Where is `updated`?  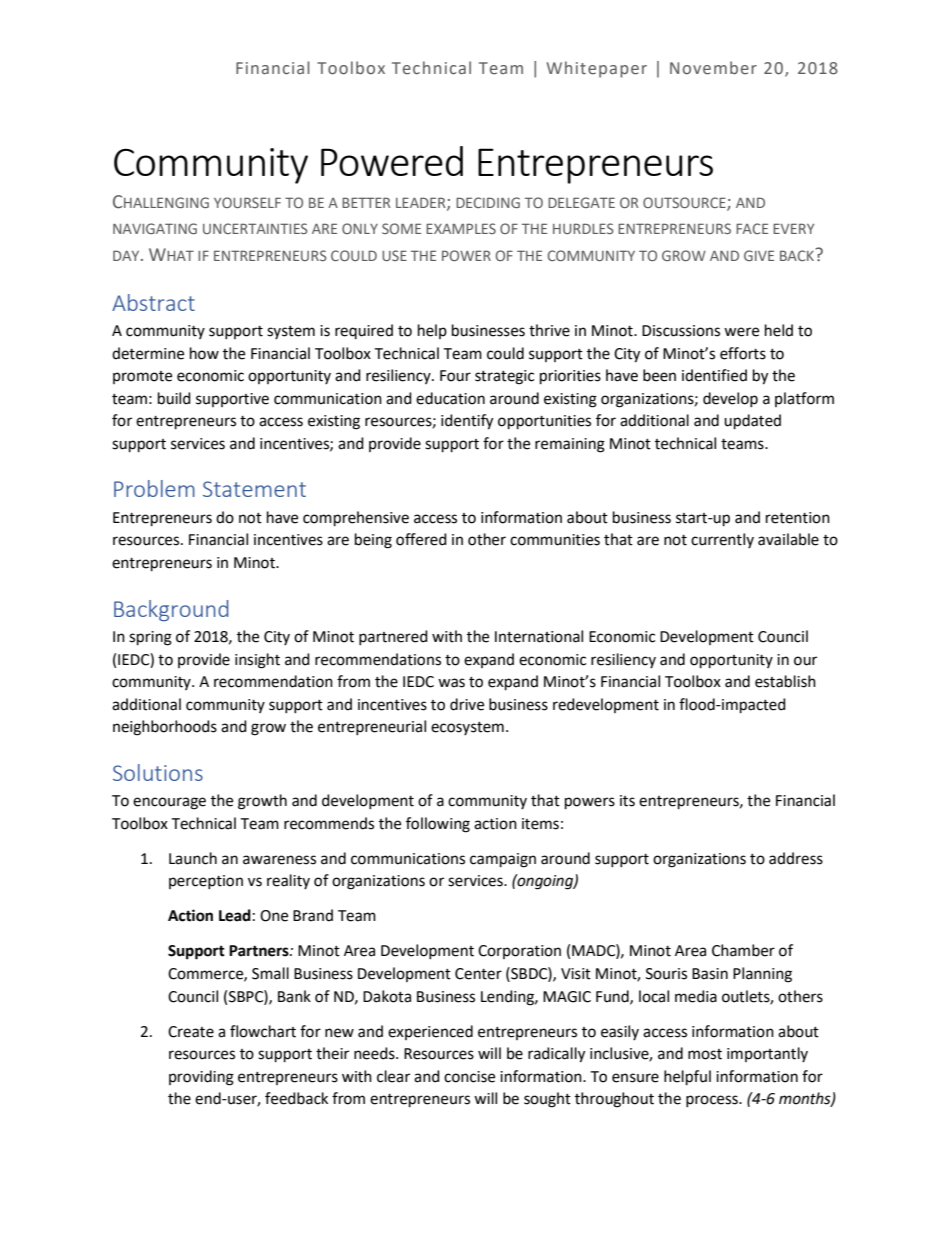
updated is located at coordinates (752, 422).
